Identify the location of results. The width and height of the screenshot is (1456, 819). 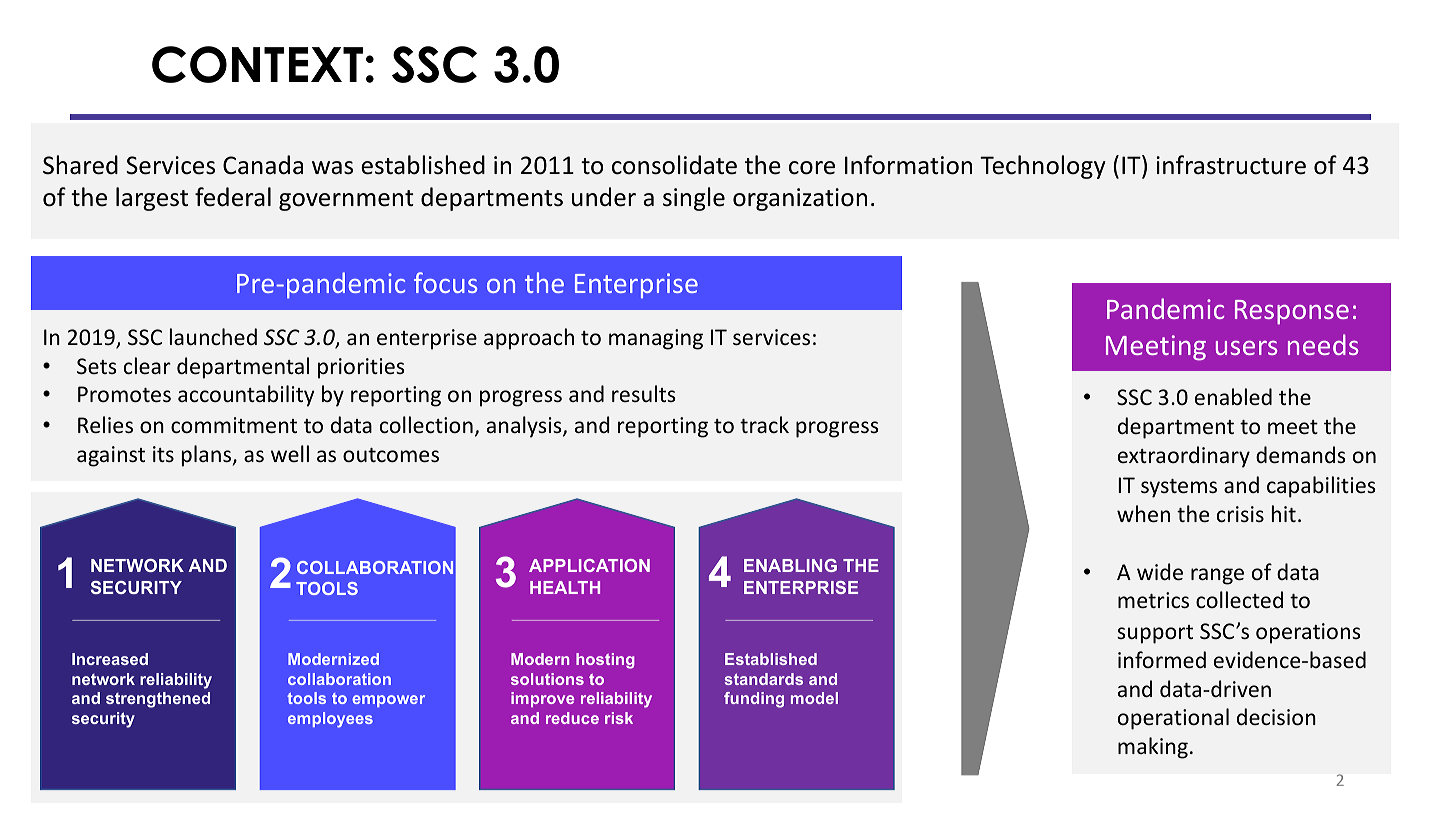
(644, 393).
